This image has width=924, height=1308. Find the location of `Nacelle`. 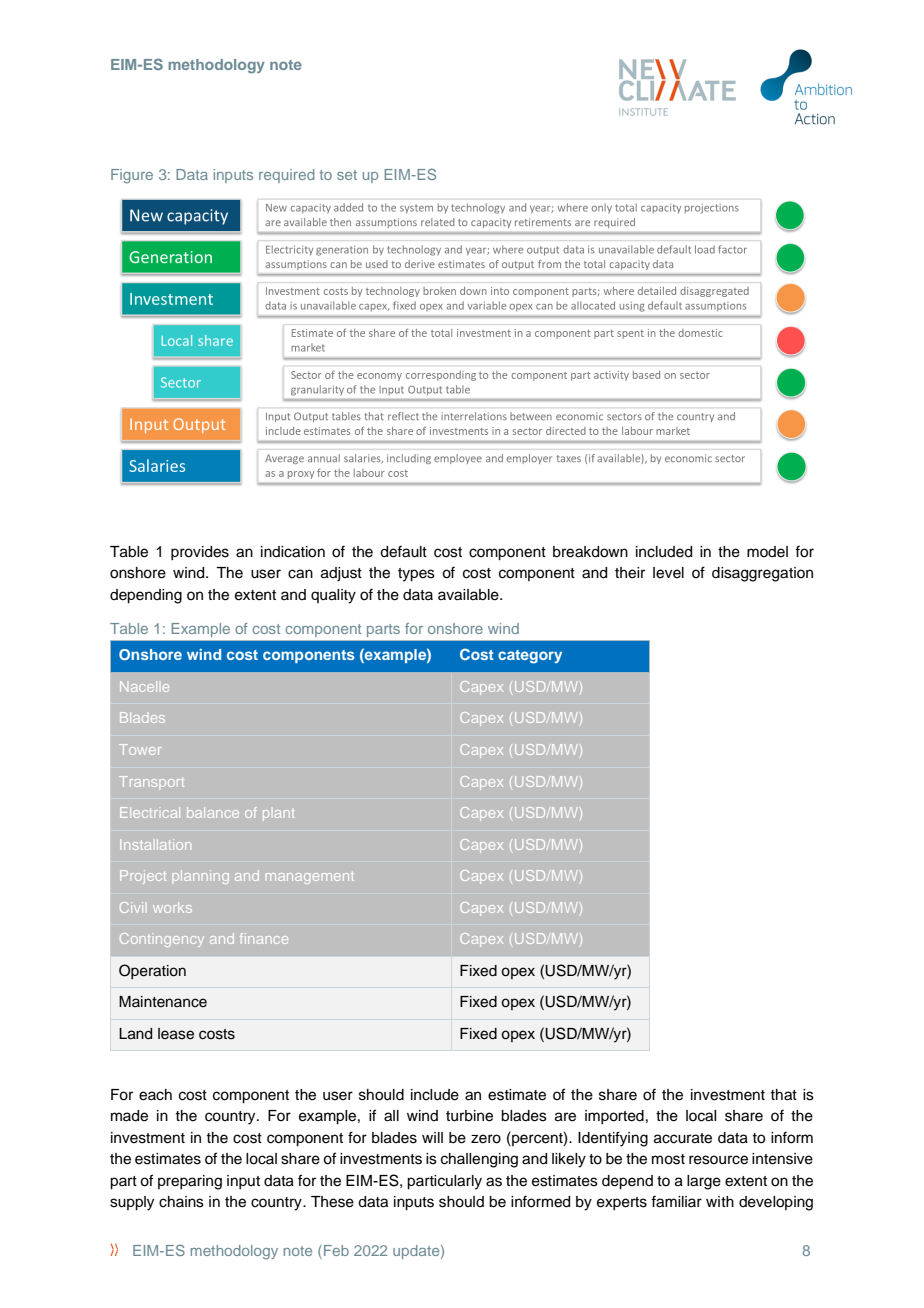

Nacelle is located at coordinates (144, 686).
